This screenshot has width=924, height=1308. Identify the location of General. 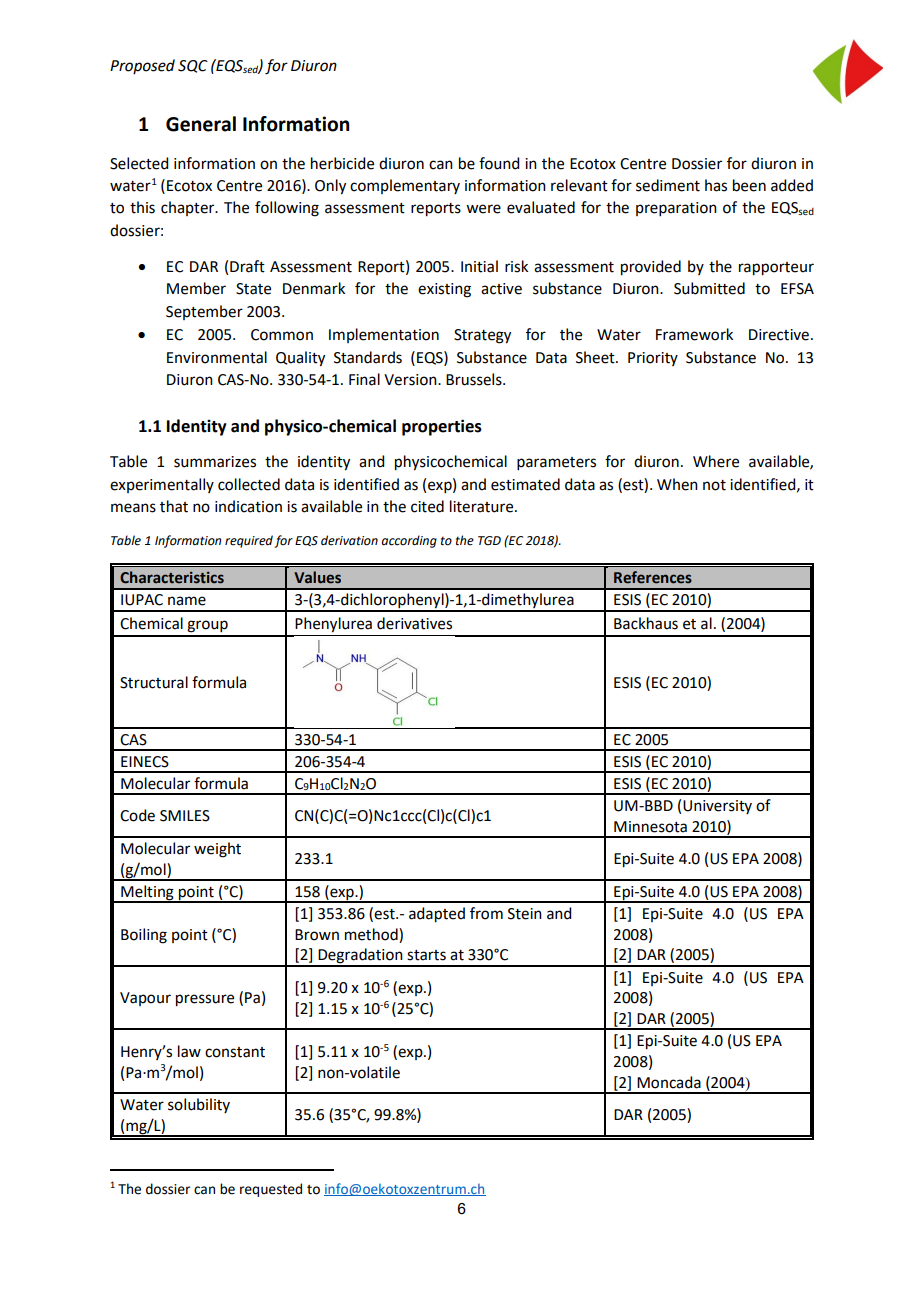
(201, 124).
